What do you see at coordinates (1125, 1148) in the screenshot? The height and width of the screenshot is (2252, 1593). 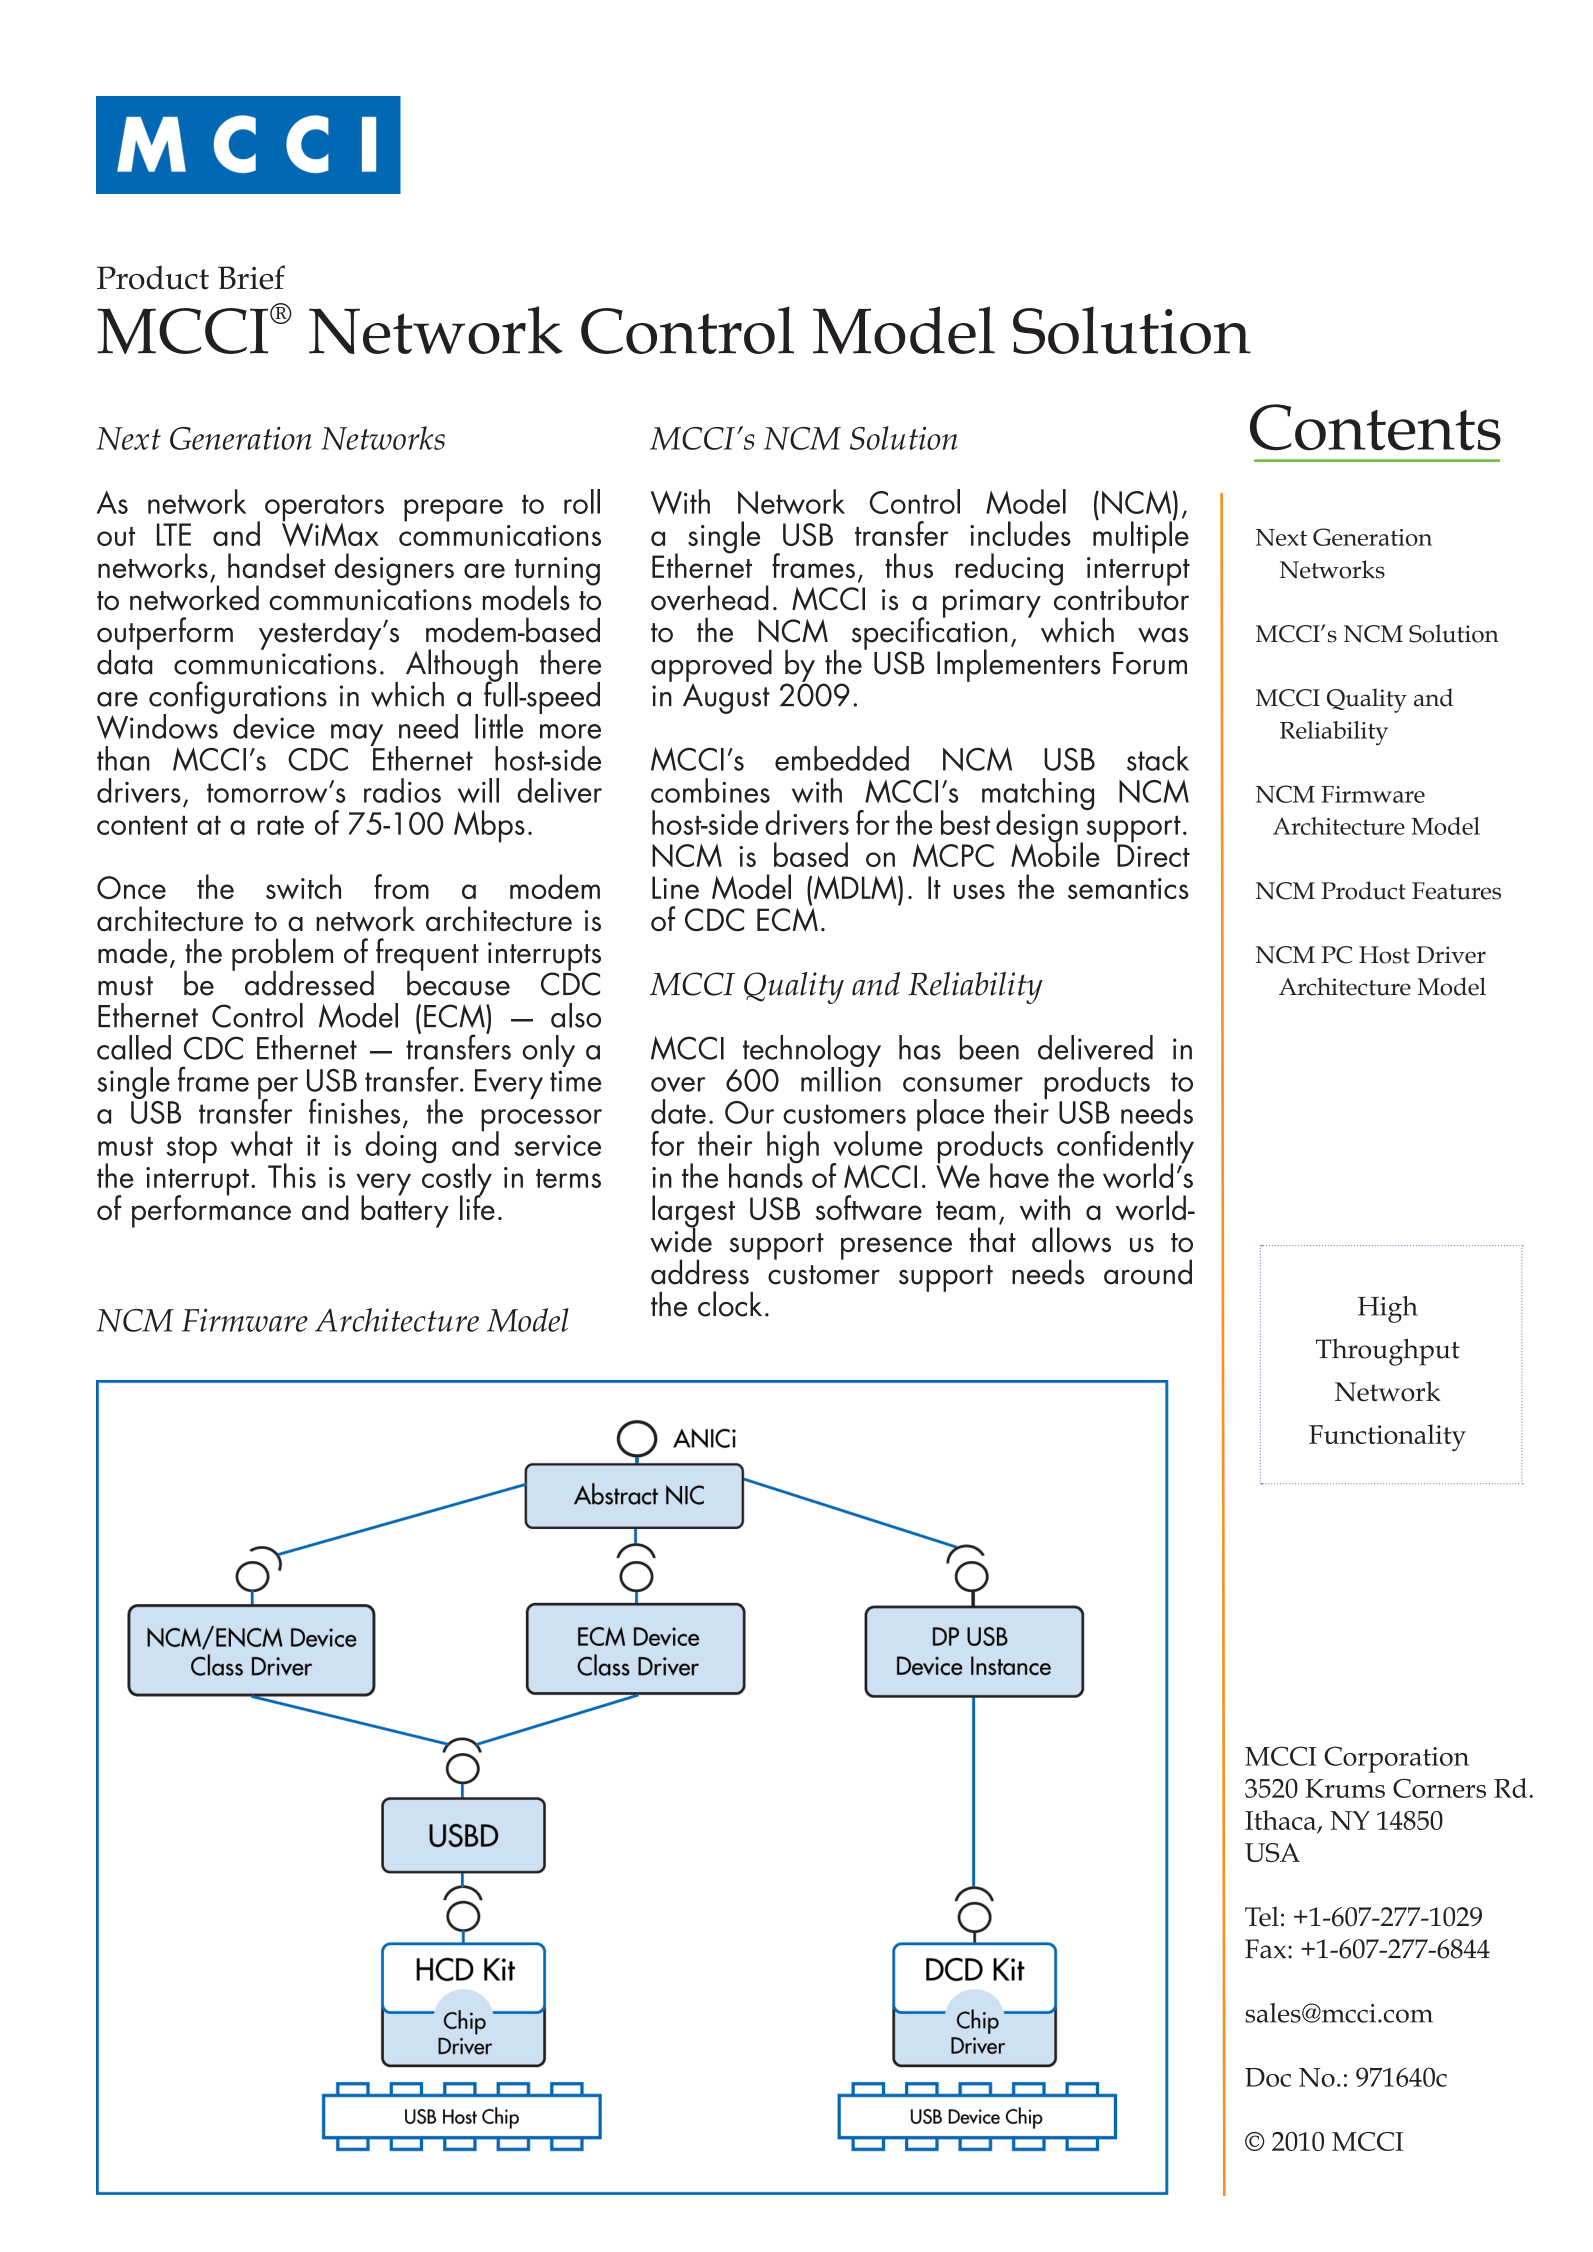 I see `confidently` at bounding box center [1125, 1148].
